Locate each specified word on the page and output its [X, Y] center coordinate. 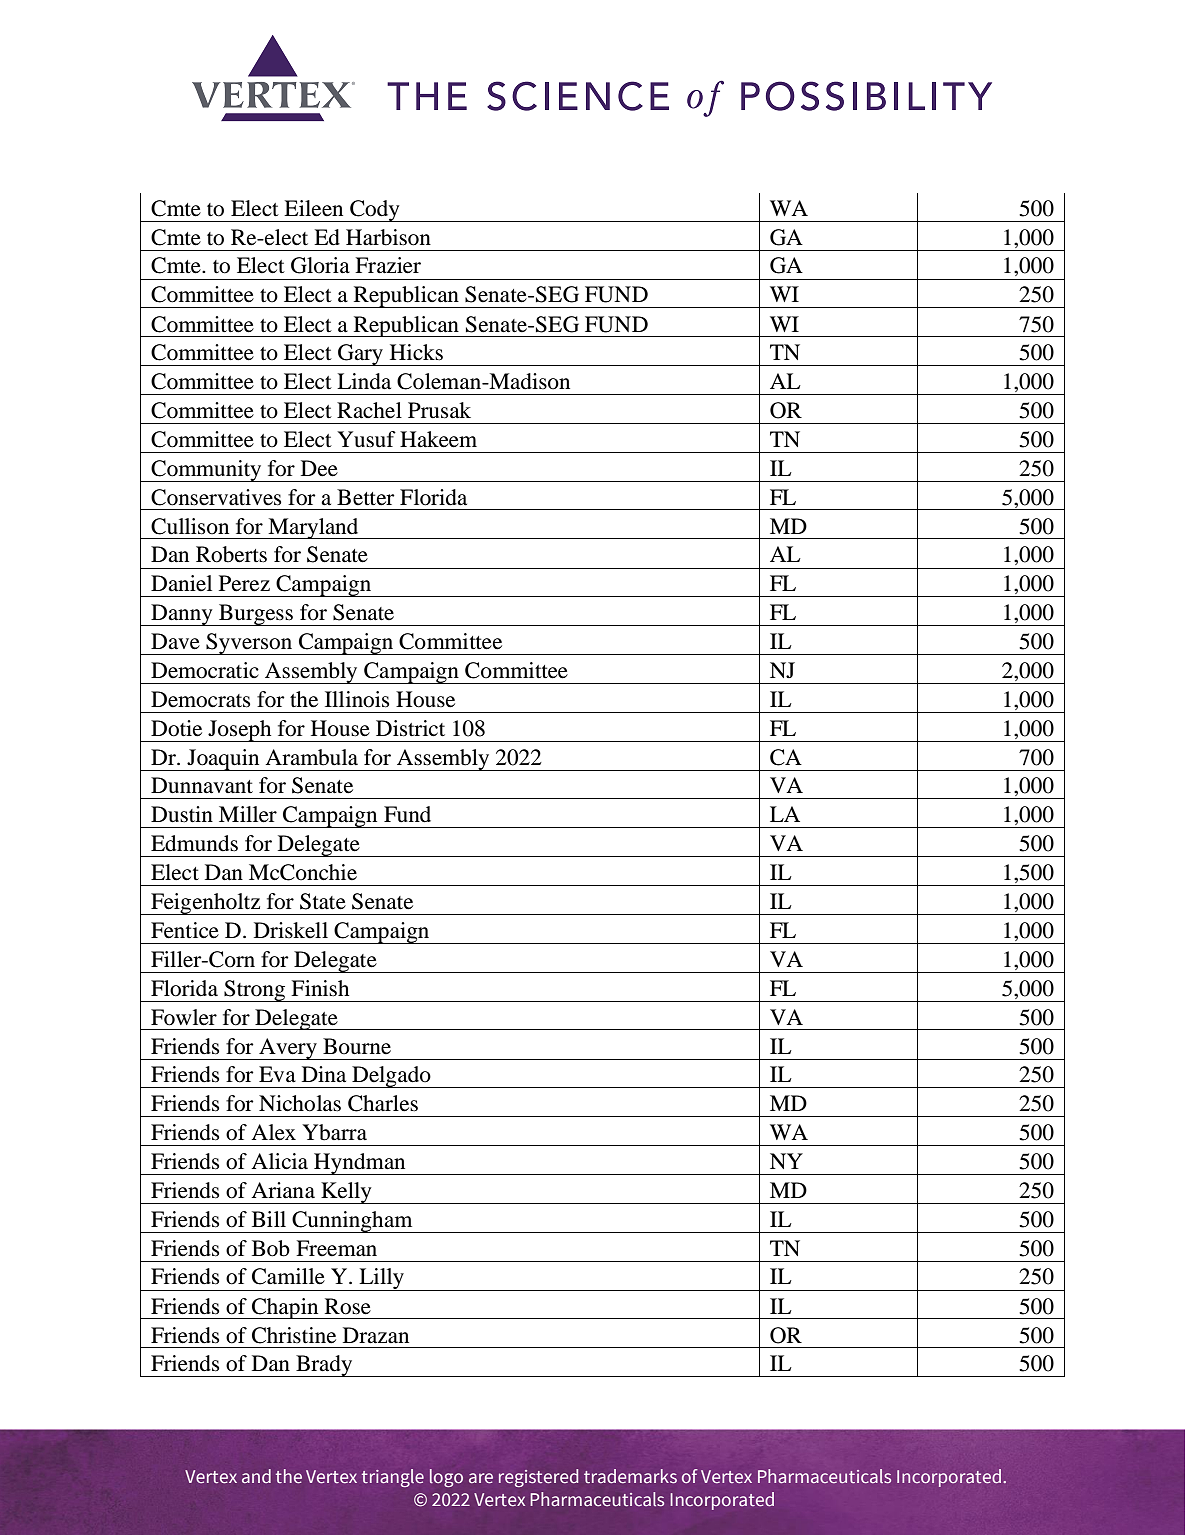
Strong [255, 991]
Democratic [205, 670]
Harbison [388, 237]
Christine [294, 1335]
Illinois [357, 699]
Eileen [313, 208]
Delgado [391, 1077]
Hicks [416, 352]
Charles [383, 1103]
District [410, 728]
